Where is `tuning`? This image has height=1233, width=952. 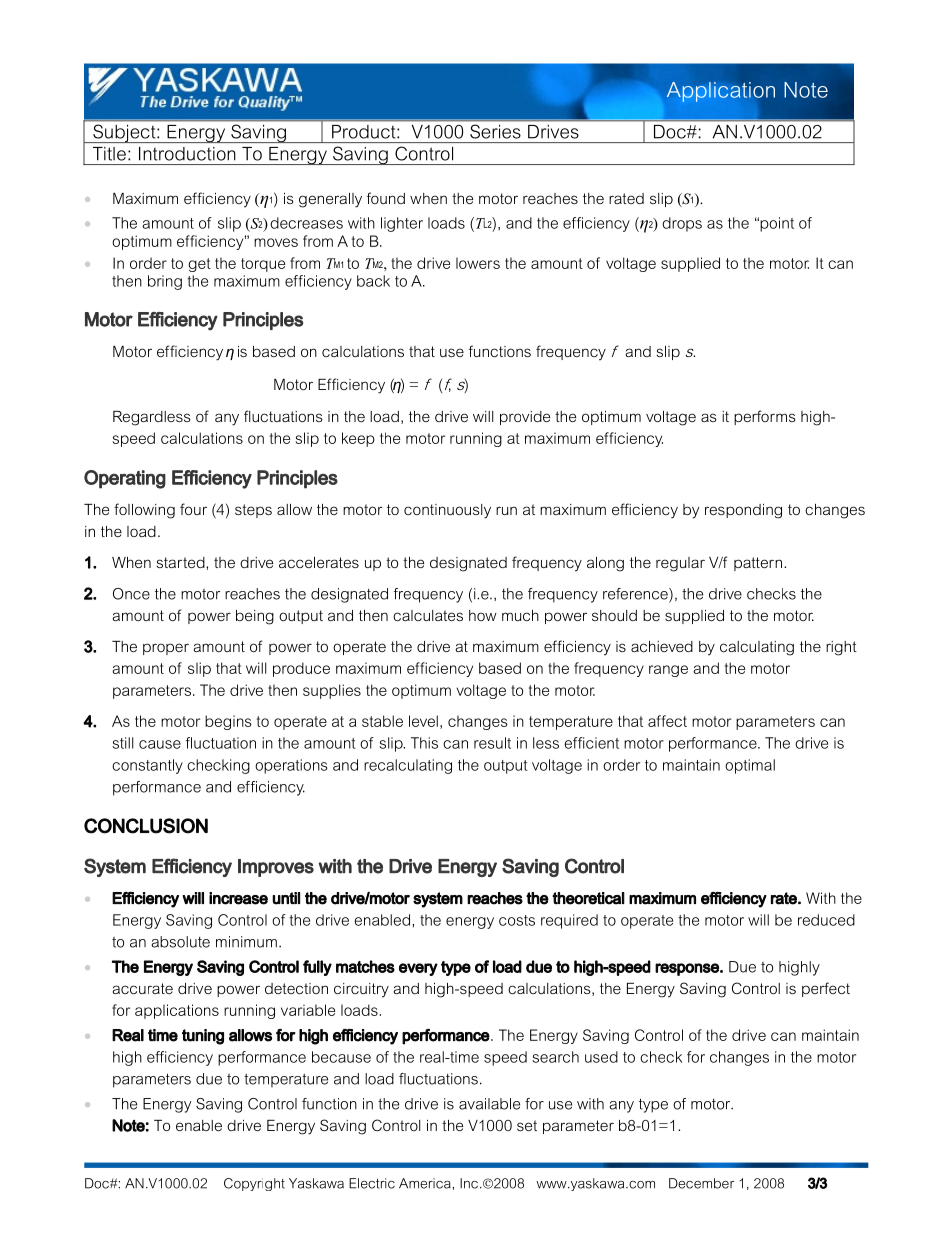 tuning is located at coordinates (203, 1037).
